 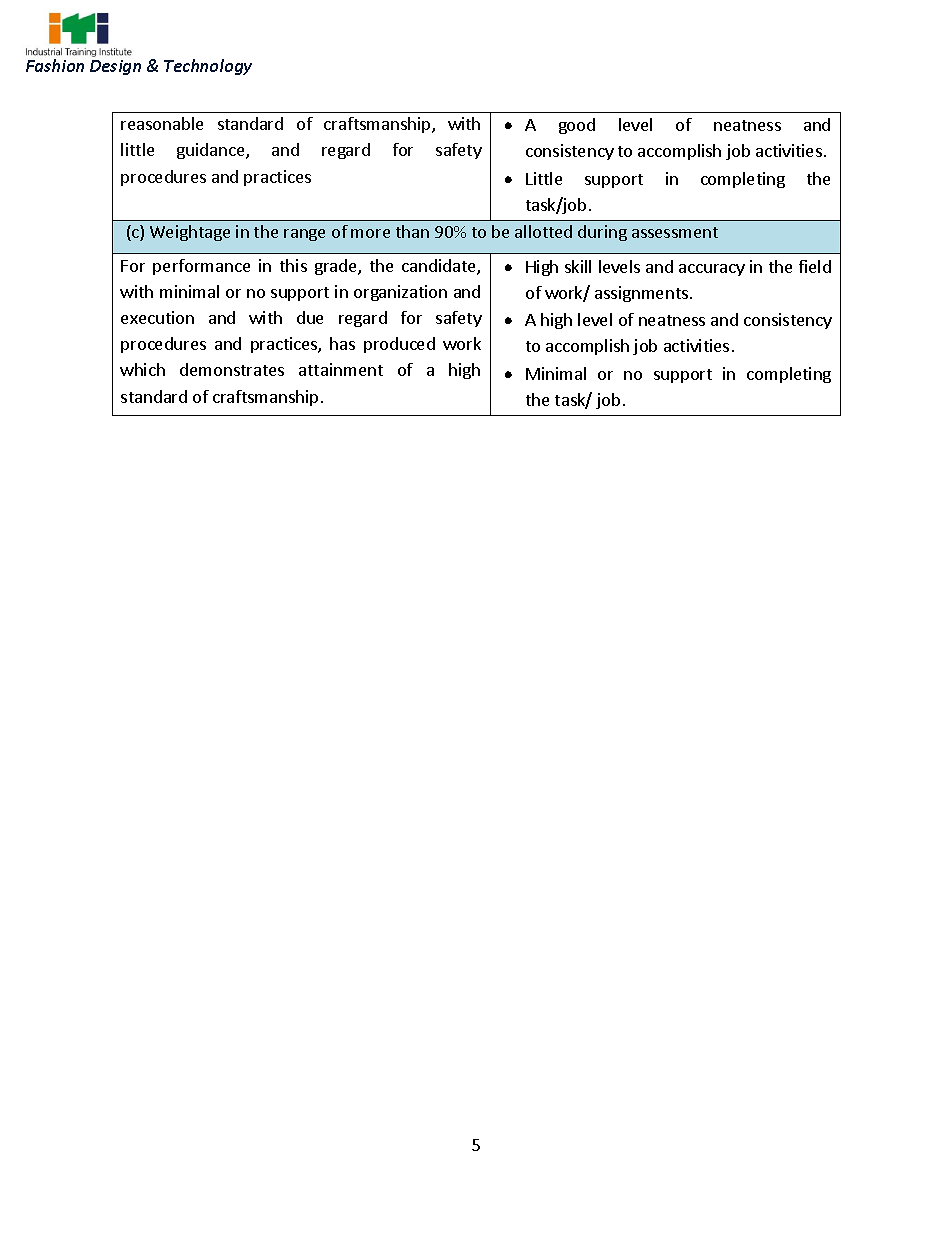 What do you see at coordinates (577, 126) in the screenshot?
I see `good` at bounding box center [577, 126].
